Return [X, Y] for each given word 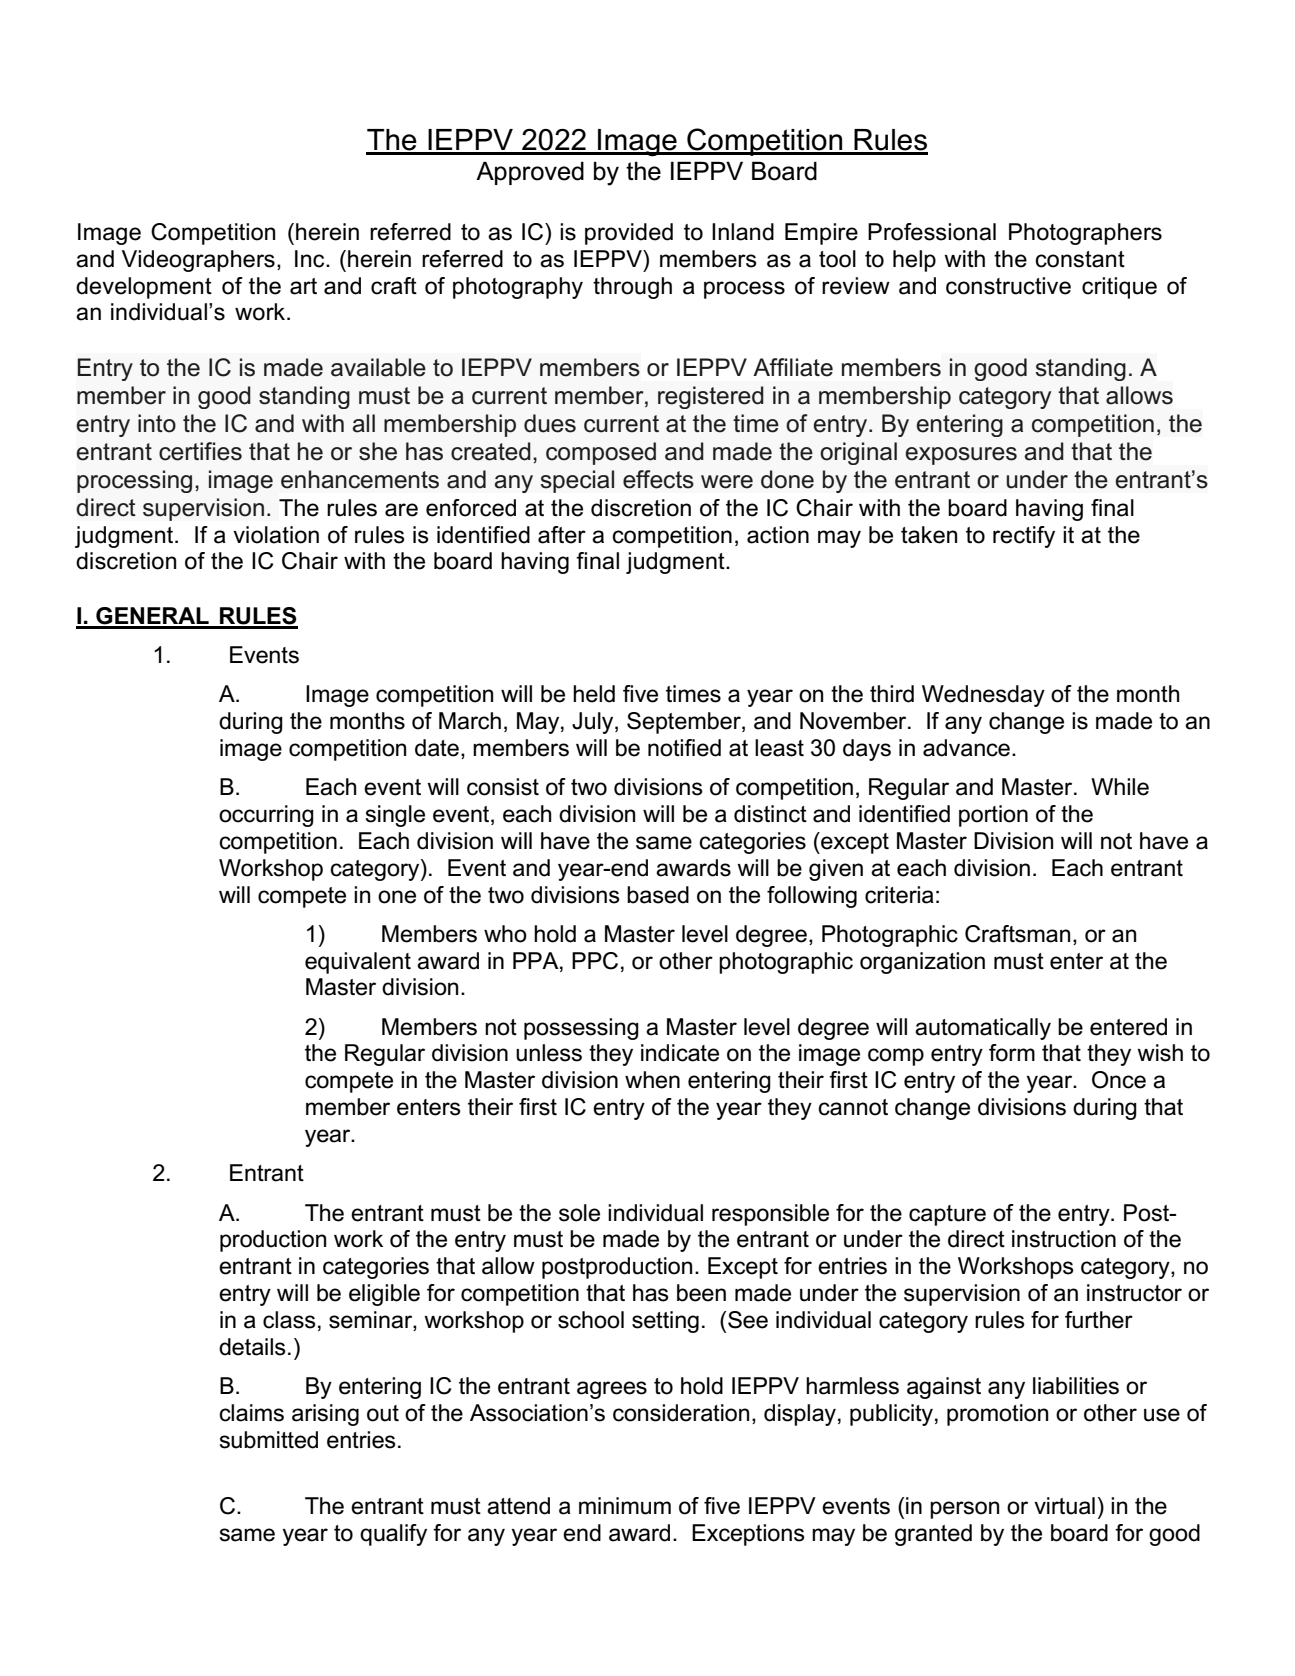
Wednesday [983, 696]
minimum [625, 1506]
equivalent [358, 963]
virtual [1064, 1506]
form [1012, 1053]
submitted [268, 1440]
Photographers [1085, 234]
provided [629, 234]
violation [276, 535]
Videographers [198, 261]
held [594, 694]
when [652, 1080]
